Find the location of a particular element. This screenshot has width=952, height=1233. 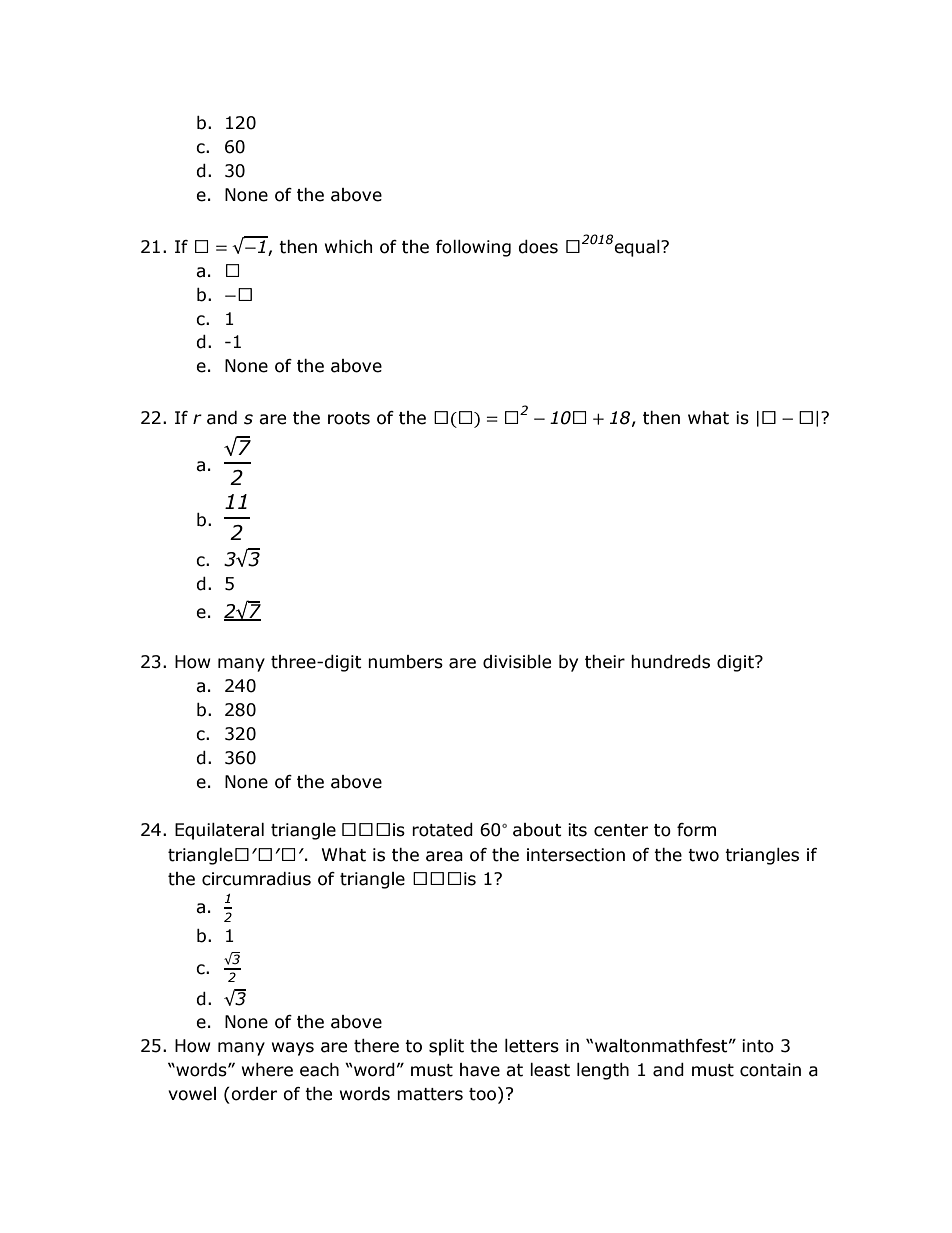

numbers is located at coordinates (405, 662).
